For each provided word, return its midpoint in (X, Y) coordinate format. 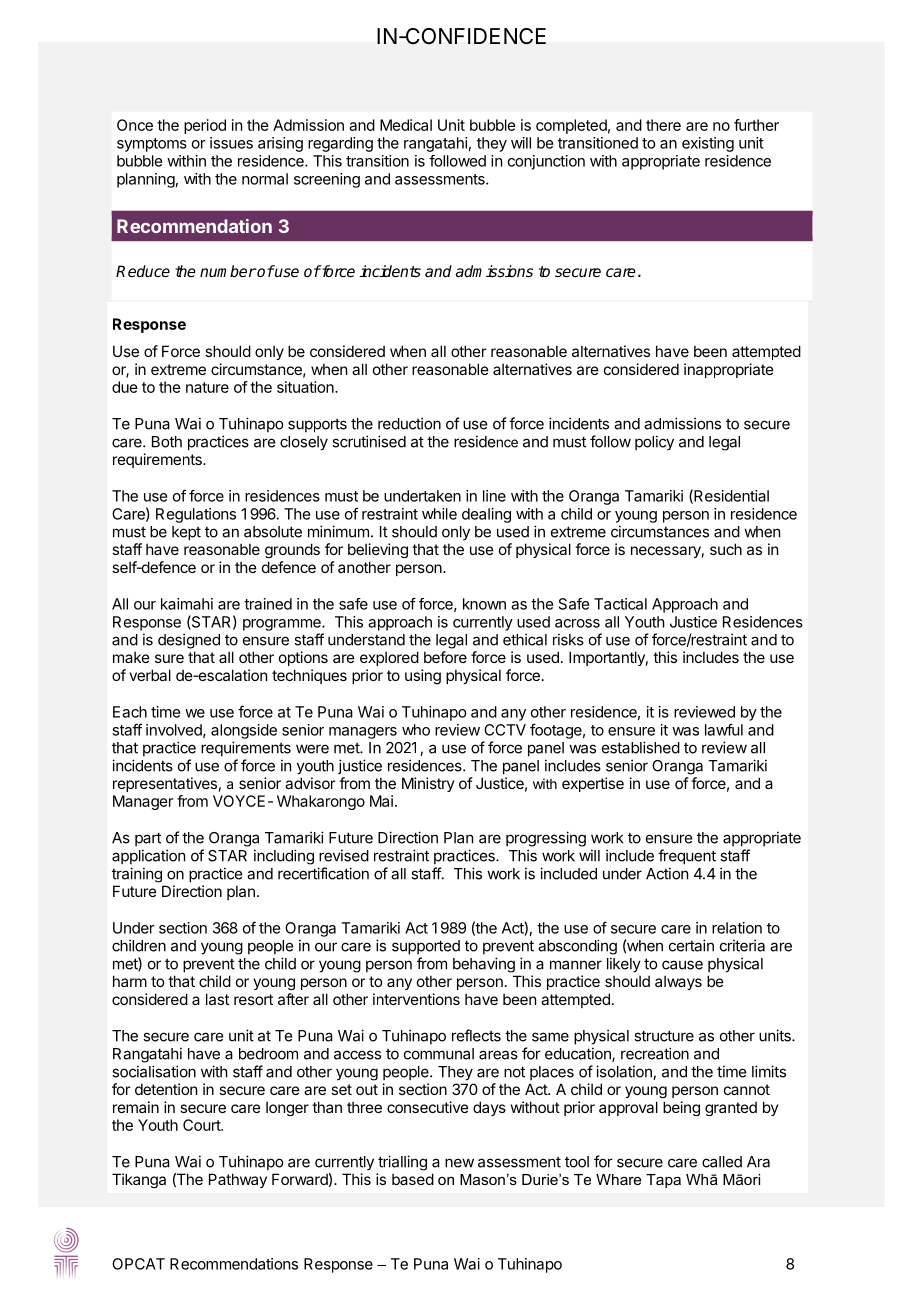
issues (231, 143)
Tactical (620, 604)
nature (207, 387)
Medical (406, 125)
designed (189, 641)
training (137, 875)
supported (426, 947)
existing (708, 144)
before (445, 657)
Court (202, 1125)
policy (654, 442)
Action (667, 873)
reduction (409, 423)
